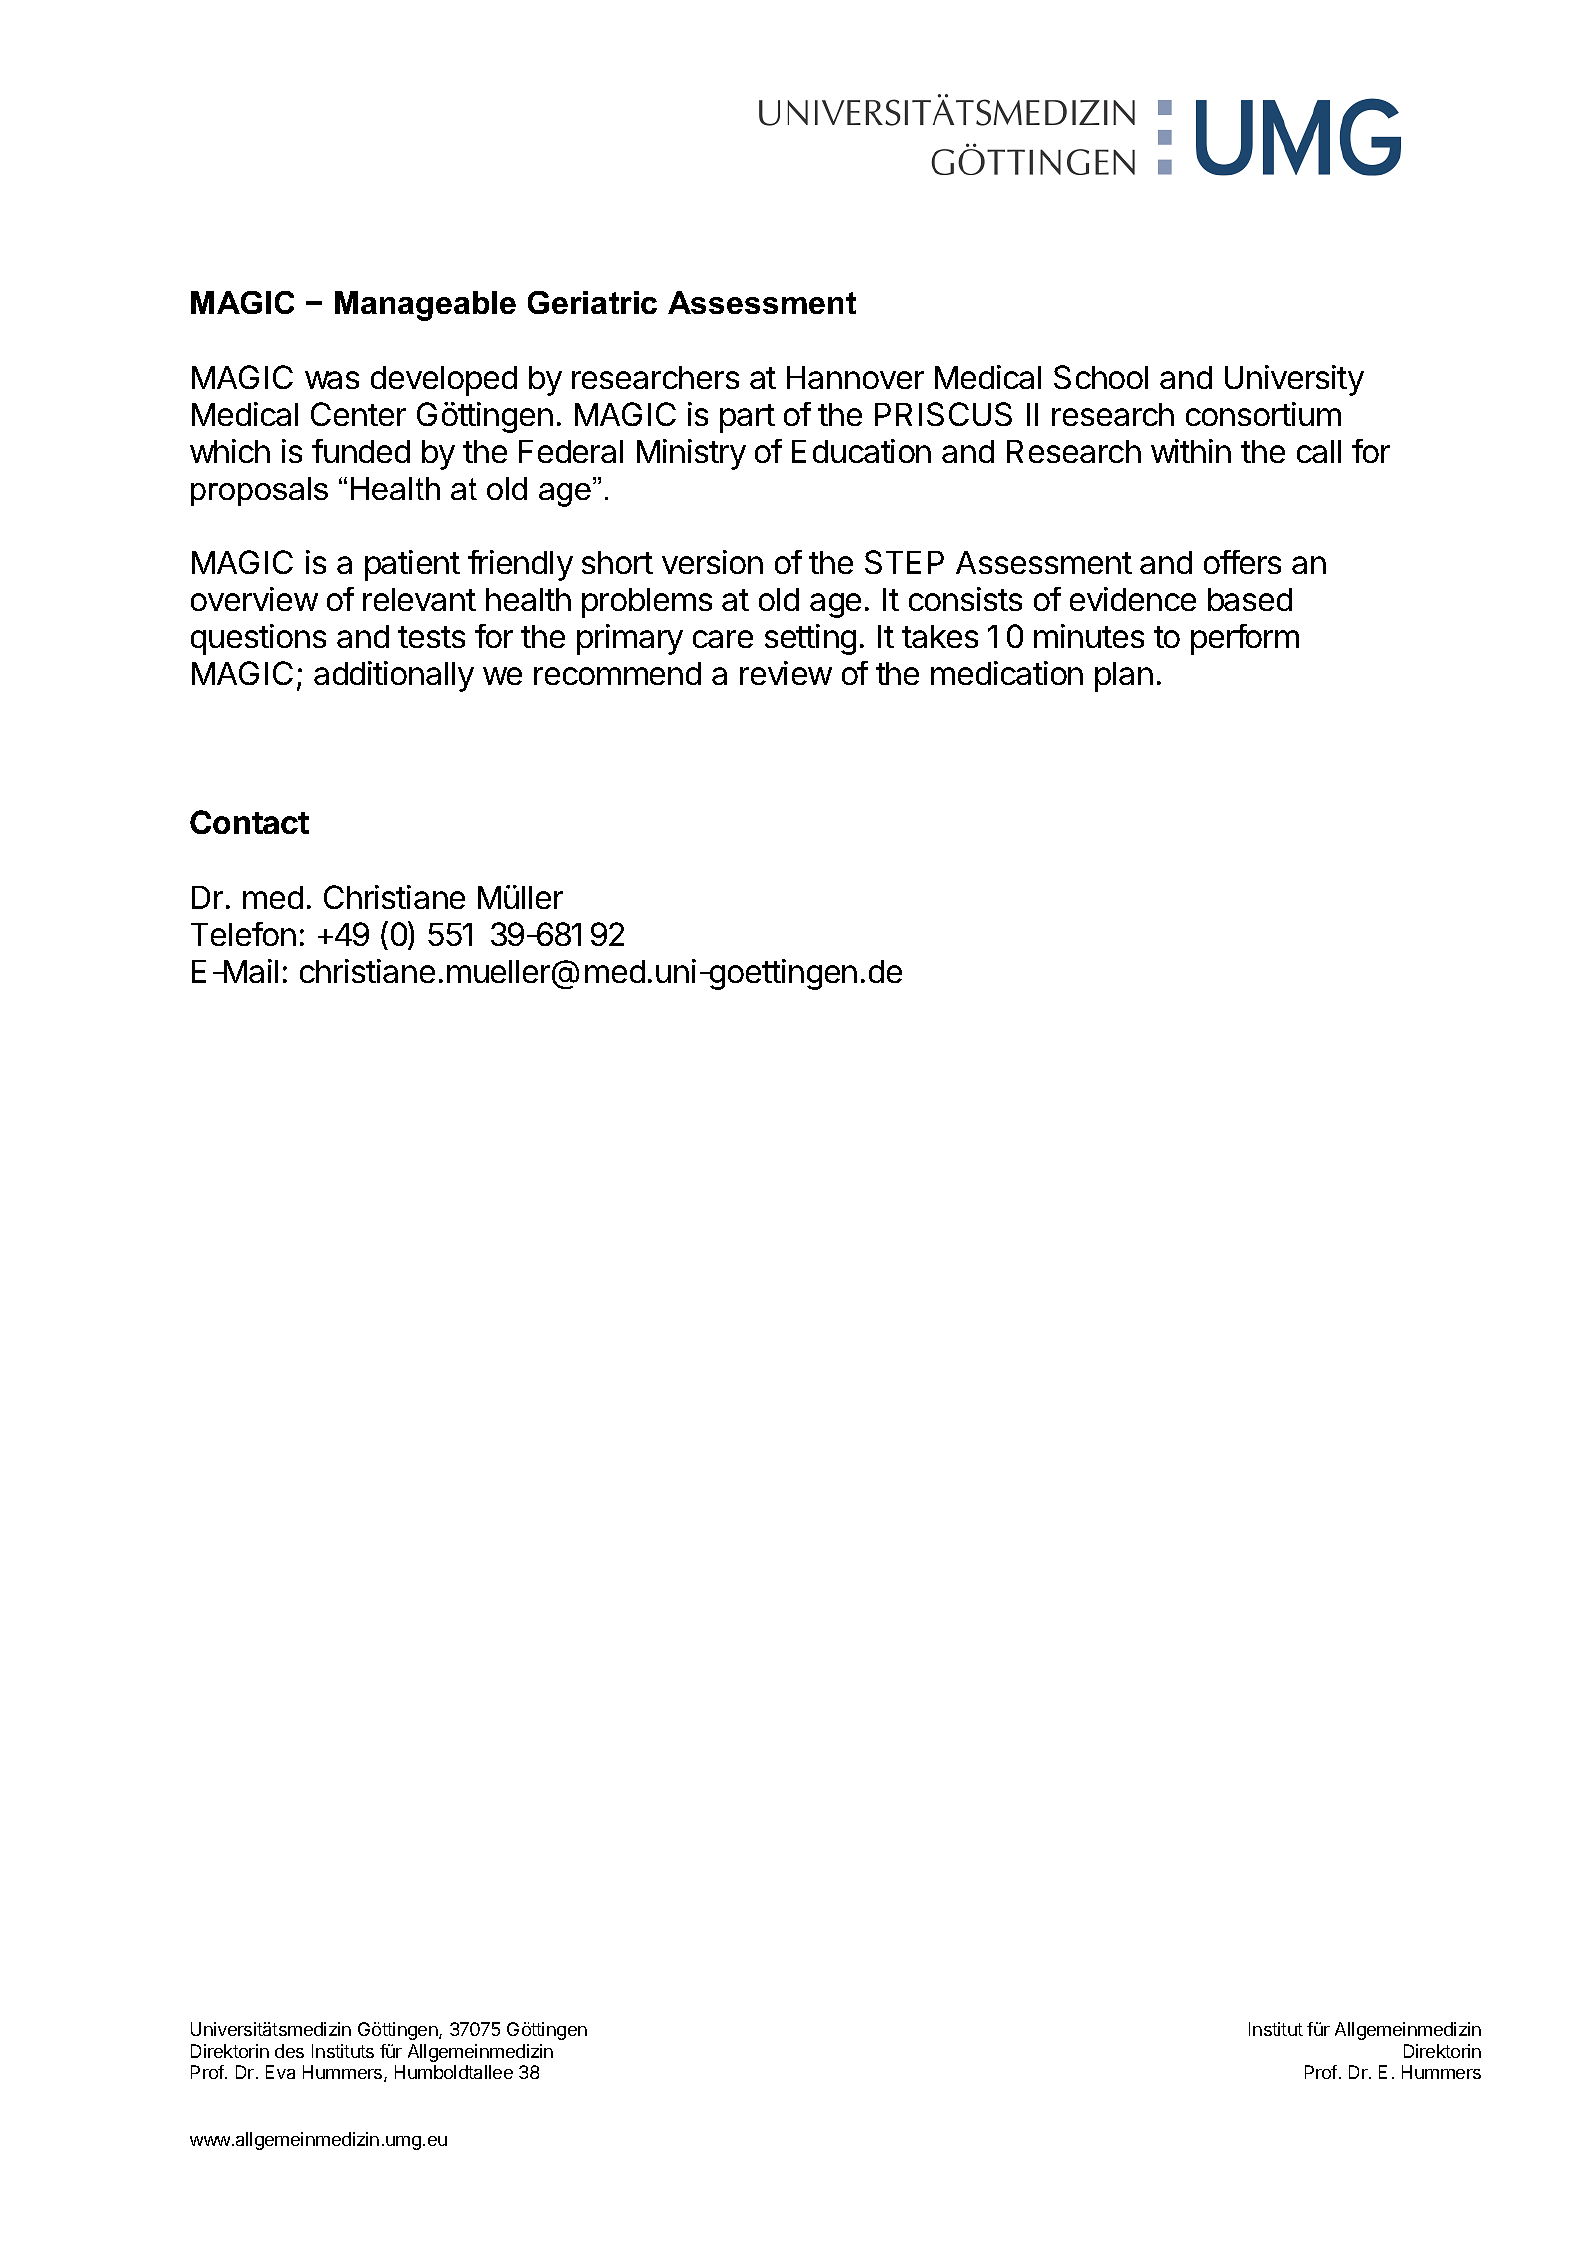 The width and height of the image is (1595, 2256). What do you see at coordinates (747, 418) in the image?
I see `part` at bounding box center [747, 418].
